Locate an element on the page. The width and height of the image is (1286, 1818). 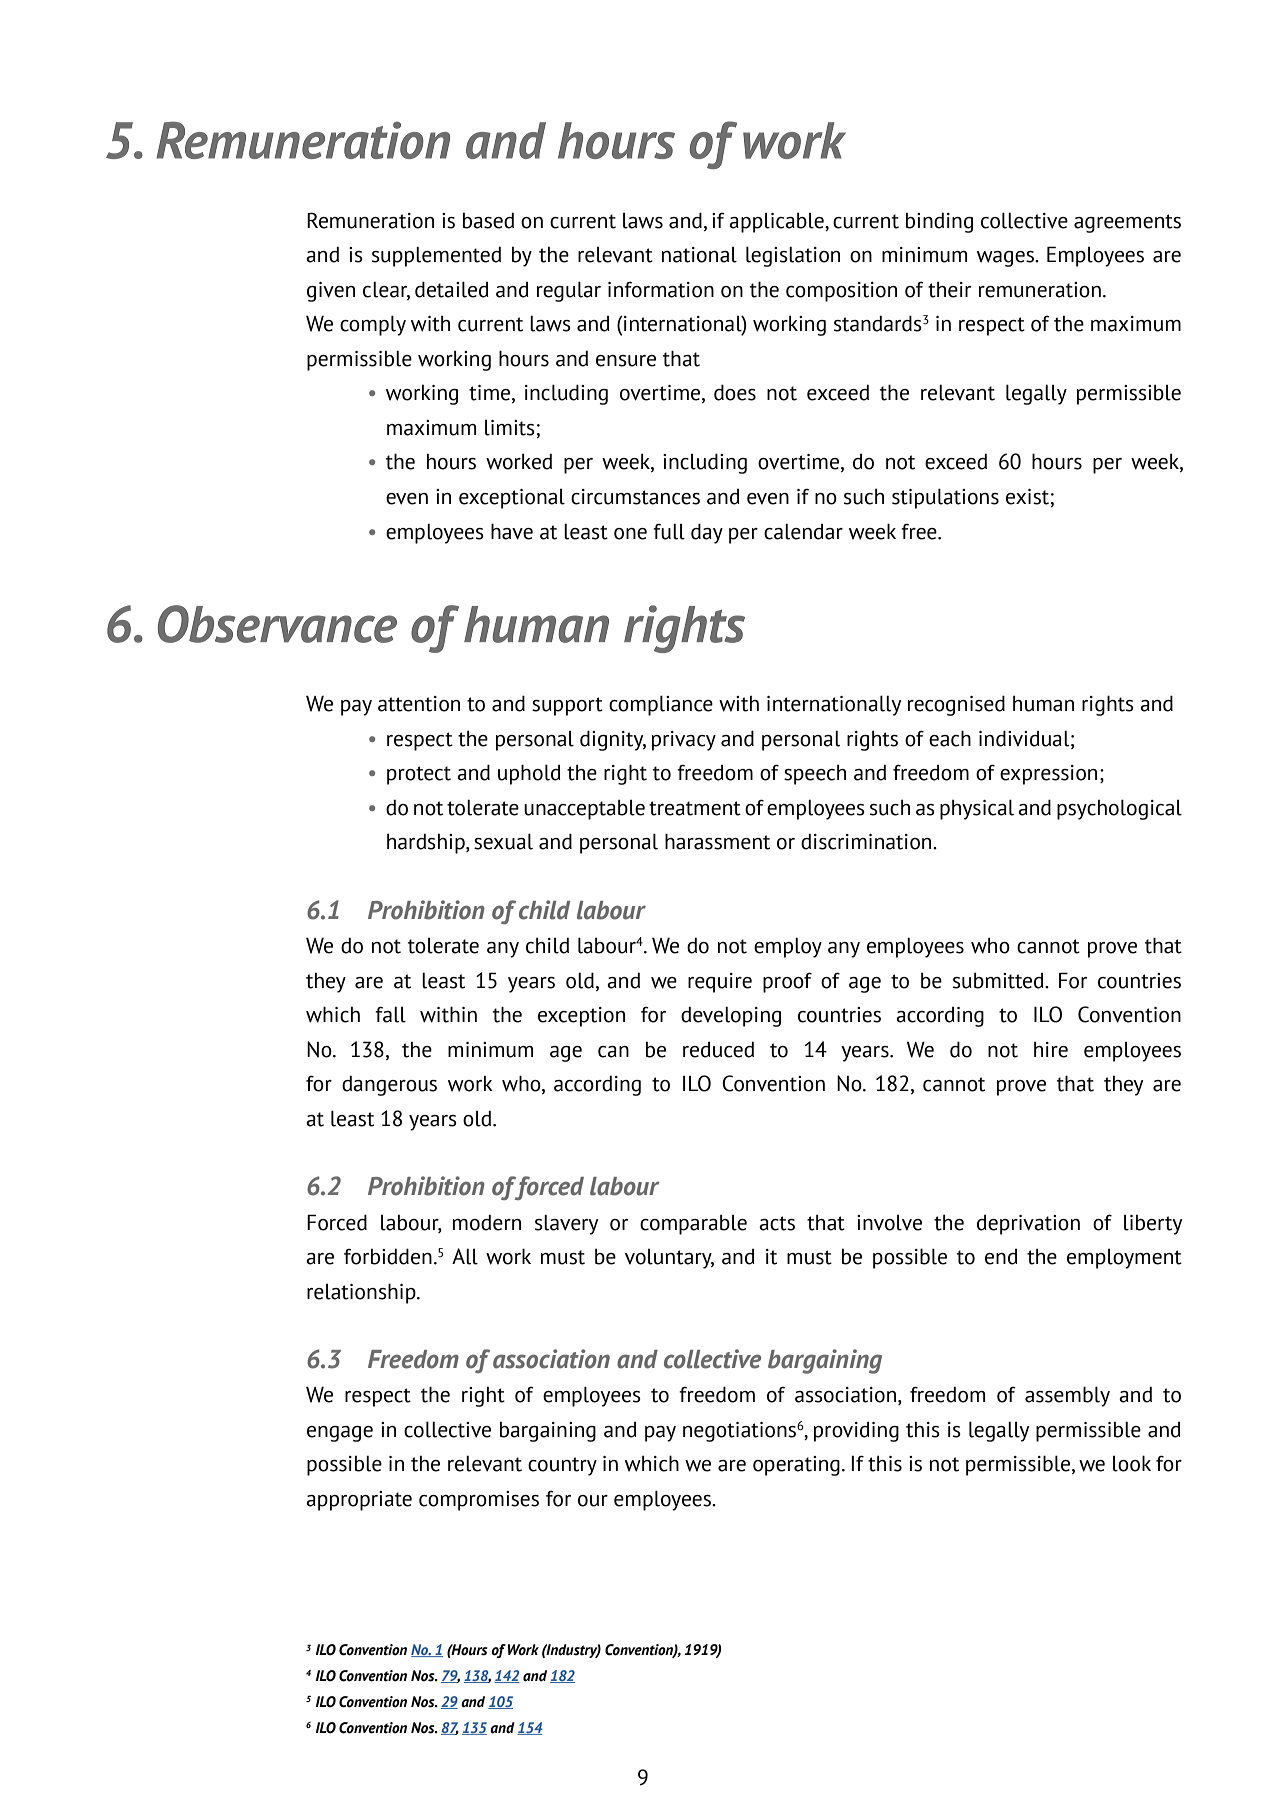
appropriate is located at coordinates (359, 1501).
